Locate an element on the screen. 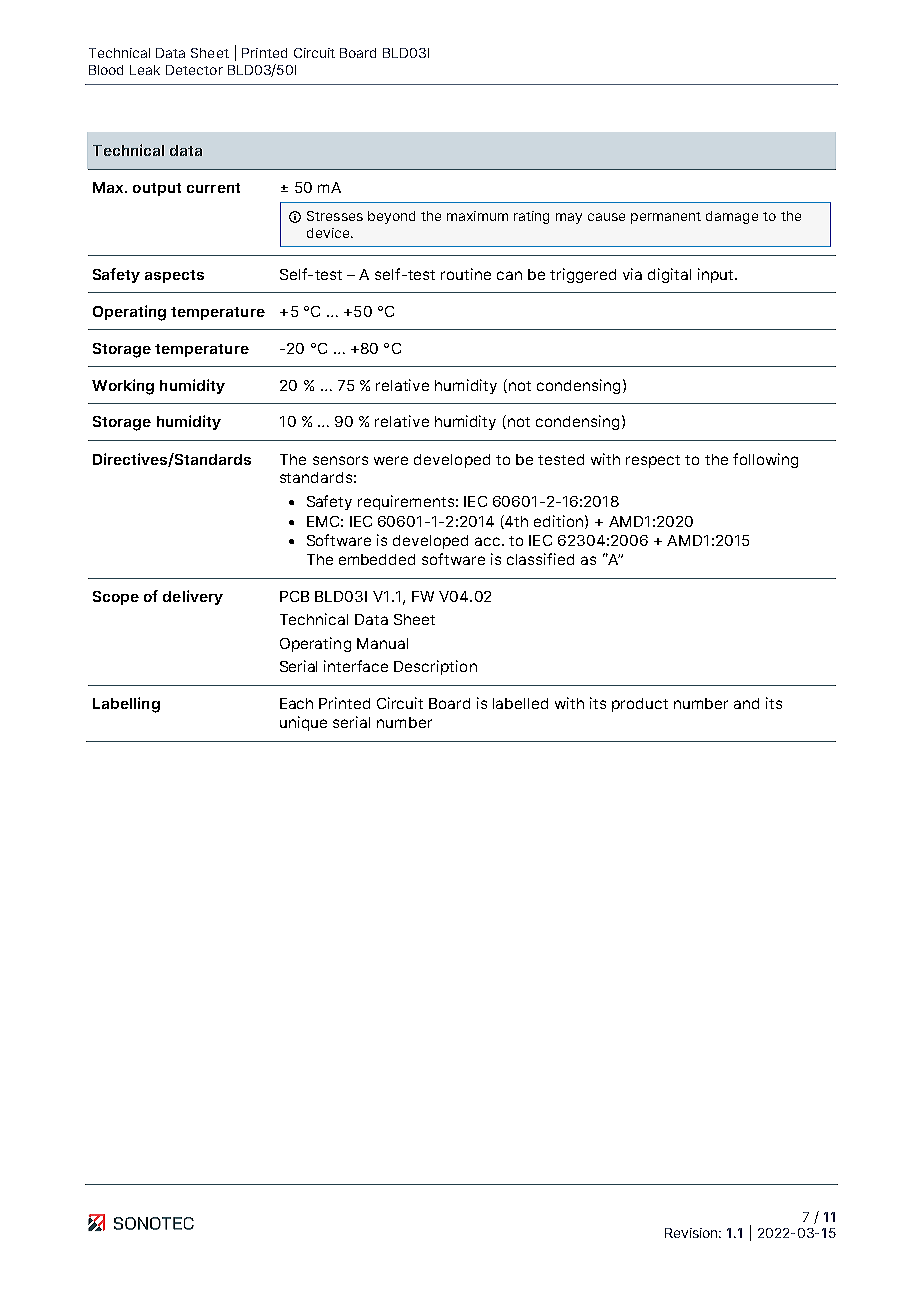 The image size is (924, 1308). Revision is located at coordinates (693, 1233).
